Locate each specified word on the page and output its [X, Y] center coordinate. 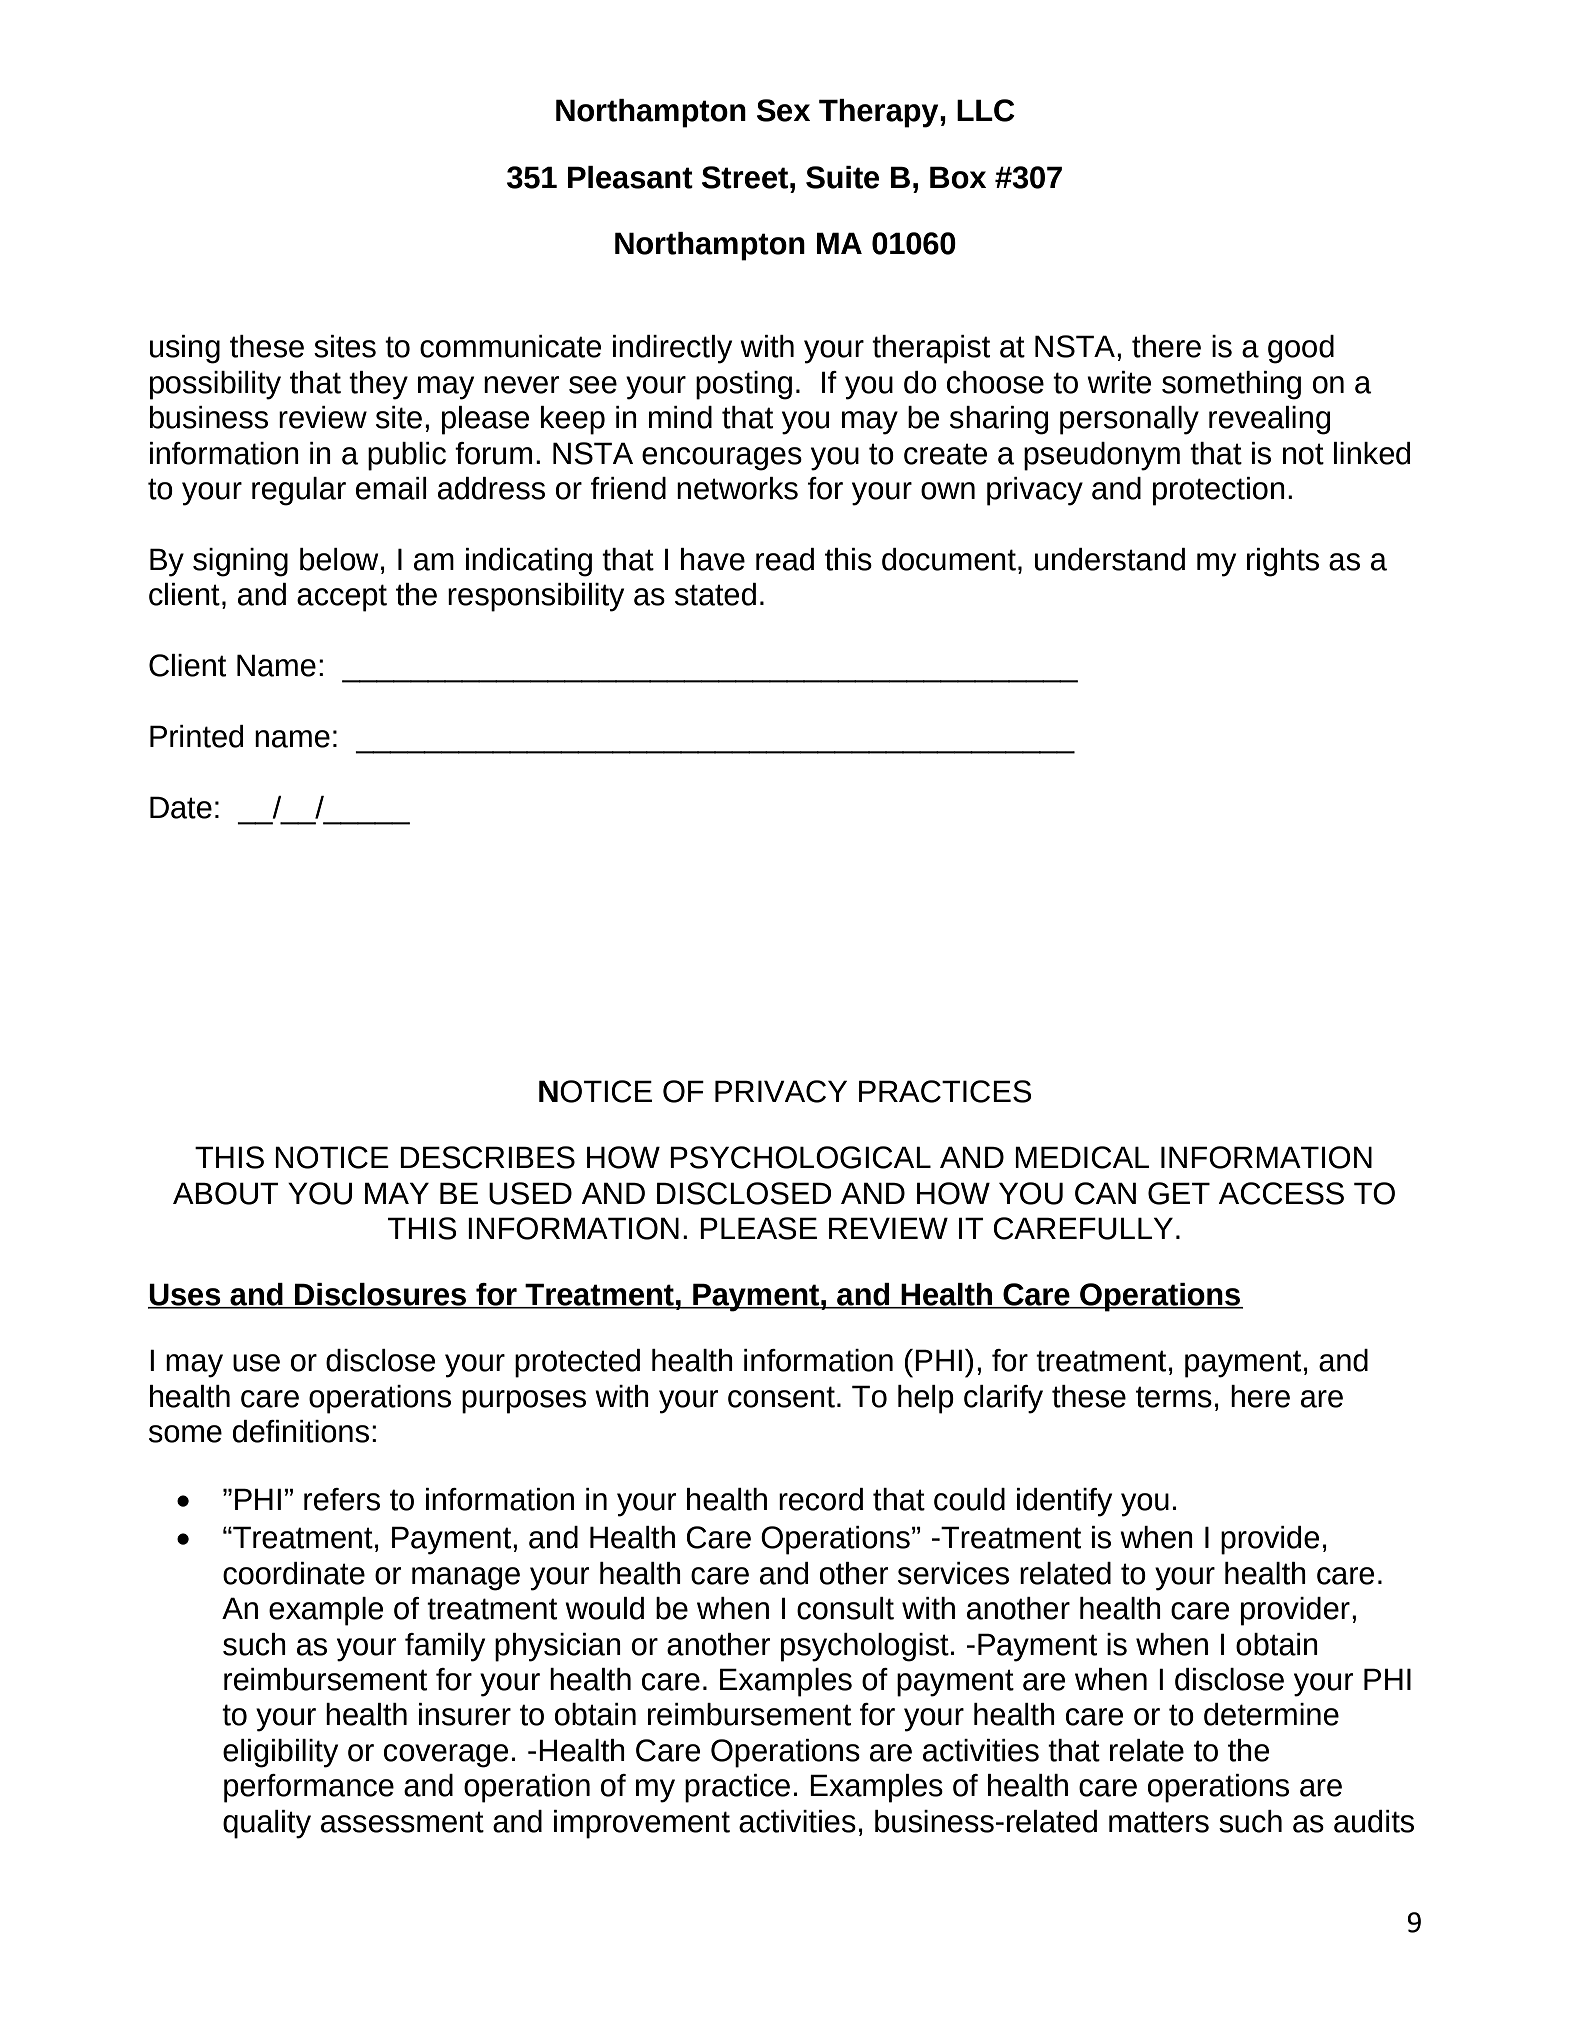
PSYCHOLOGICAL [800, 1157]
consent [781, 1397]
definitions [301, 1431]
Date [181, 807]
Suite [842, 177]
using [185, 349]
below [339, 559]
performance [309, 1788]
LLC [986, 110]
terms [1174, 1397]
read [785, 559]
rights [1283, 562]
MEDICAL [1082, 1157]
